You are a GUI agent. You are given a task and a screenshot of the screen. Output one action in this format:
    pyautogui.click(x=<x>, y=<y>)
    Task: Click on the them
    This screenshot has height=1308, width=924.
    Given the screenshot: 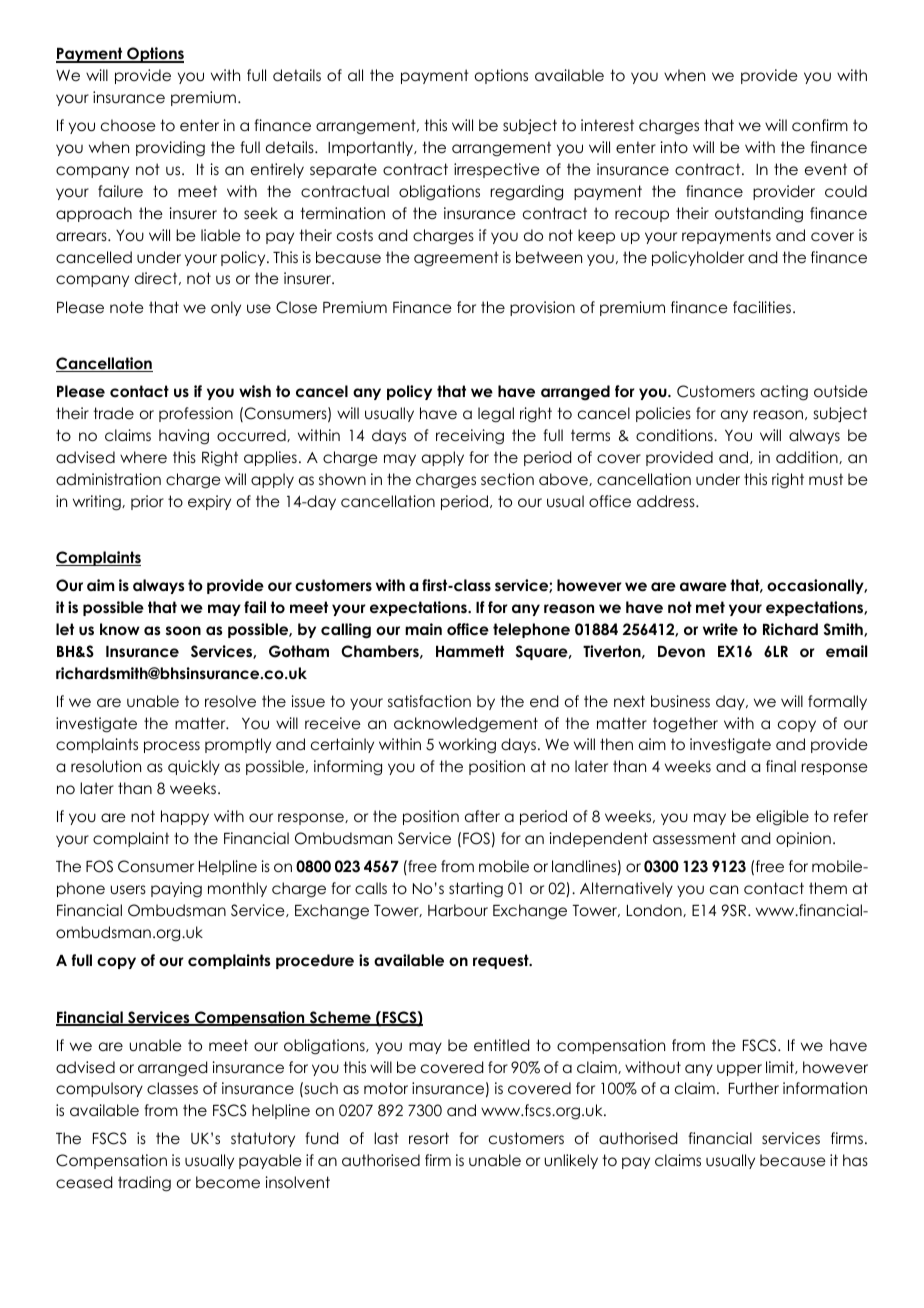 What is the action you would take?
    pyautogui.click(x=828, y=888)
